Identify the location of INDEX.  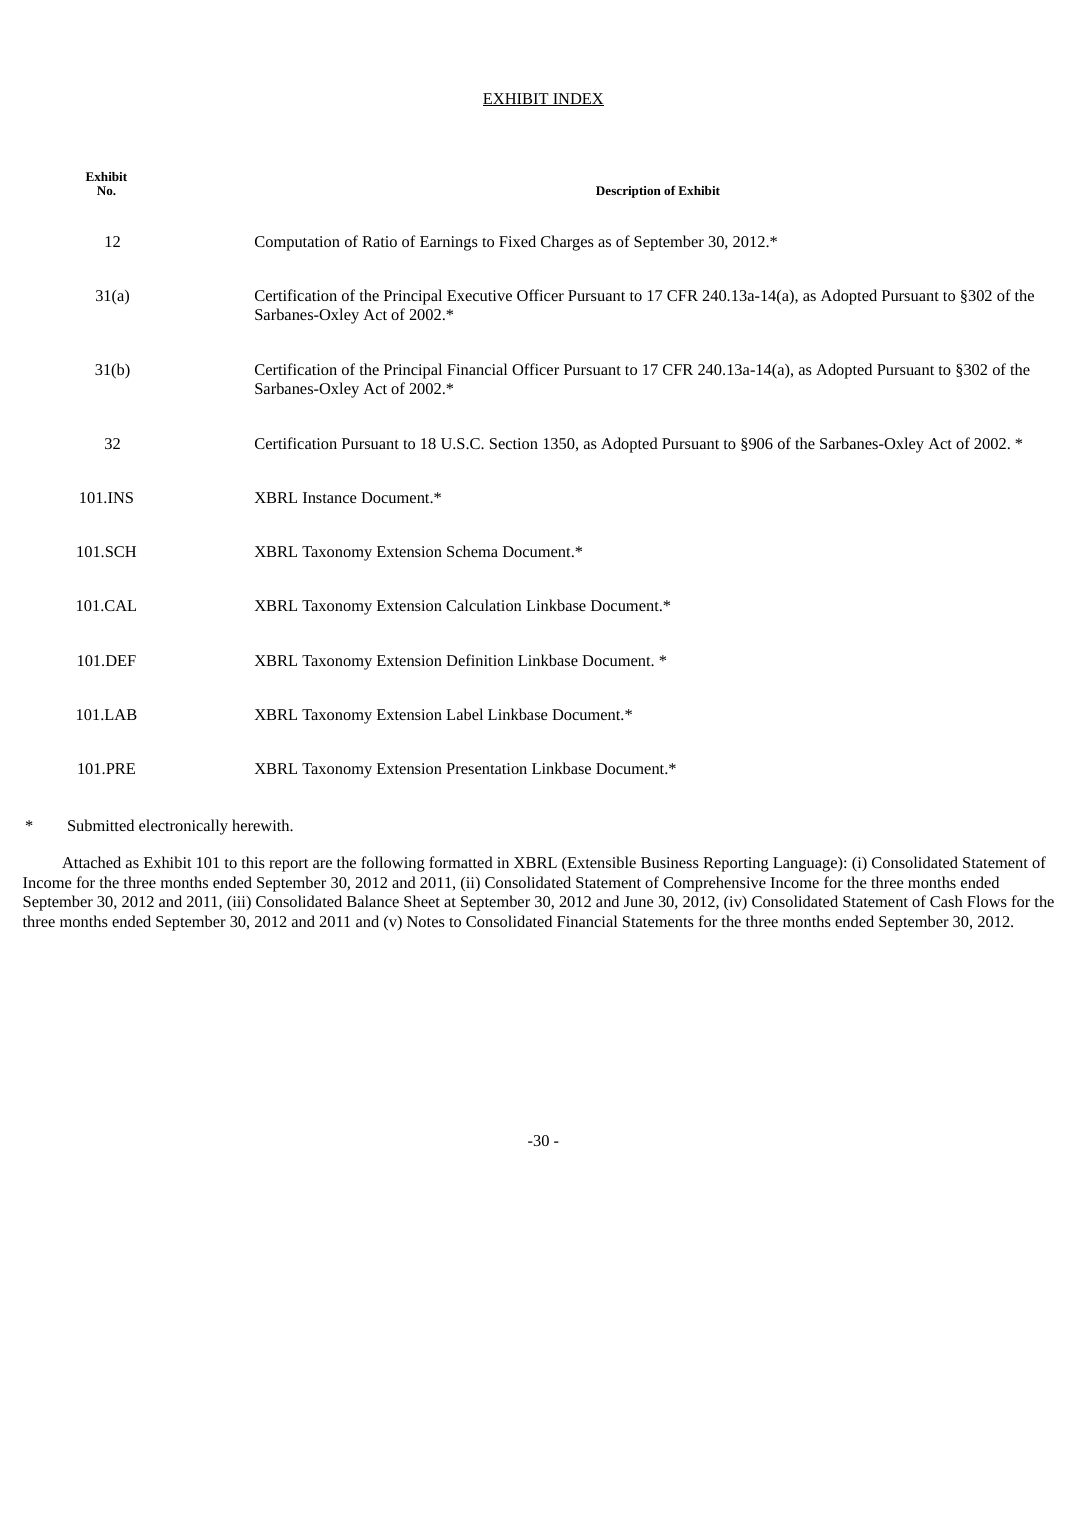
(577, 99).
